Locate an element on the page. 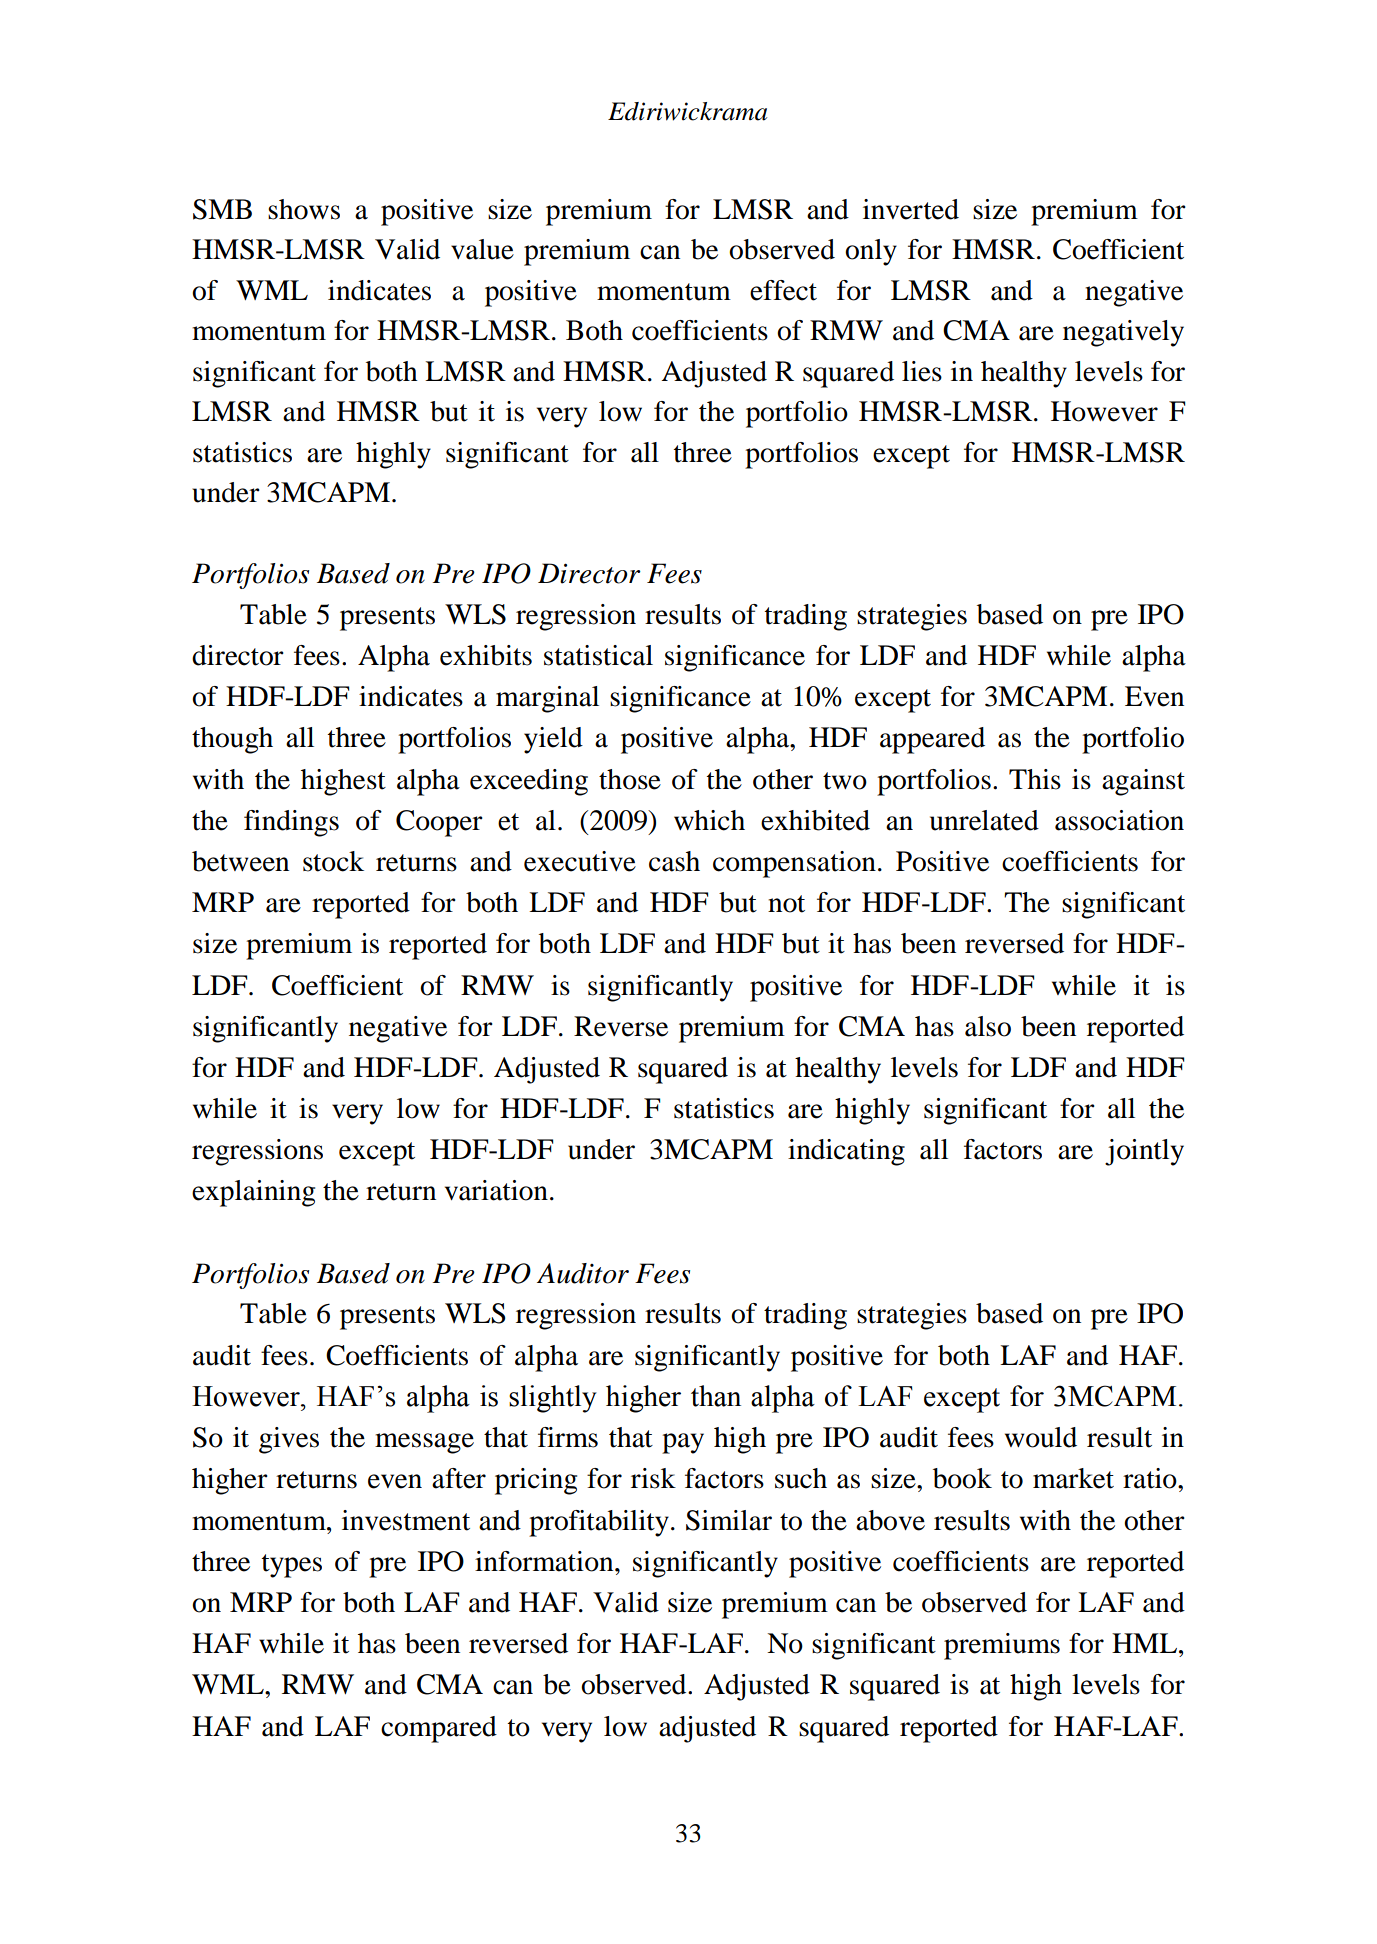  compared is located at coordinates (439, 1729).
